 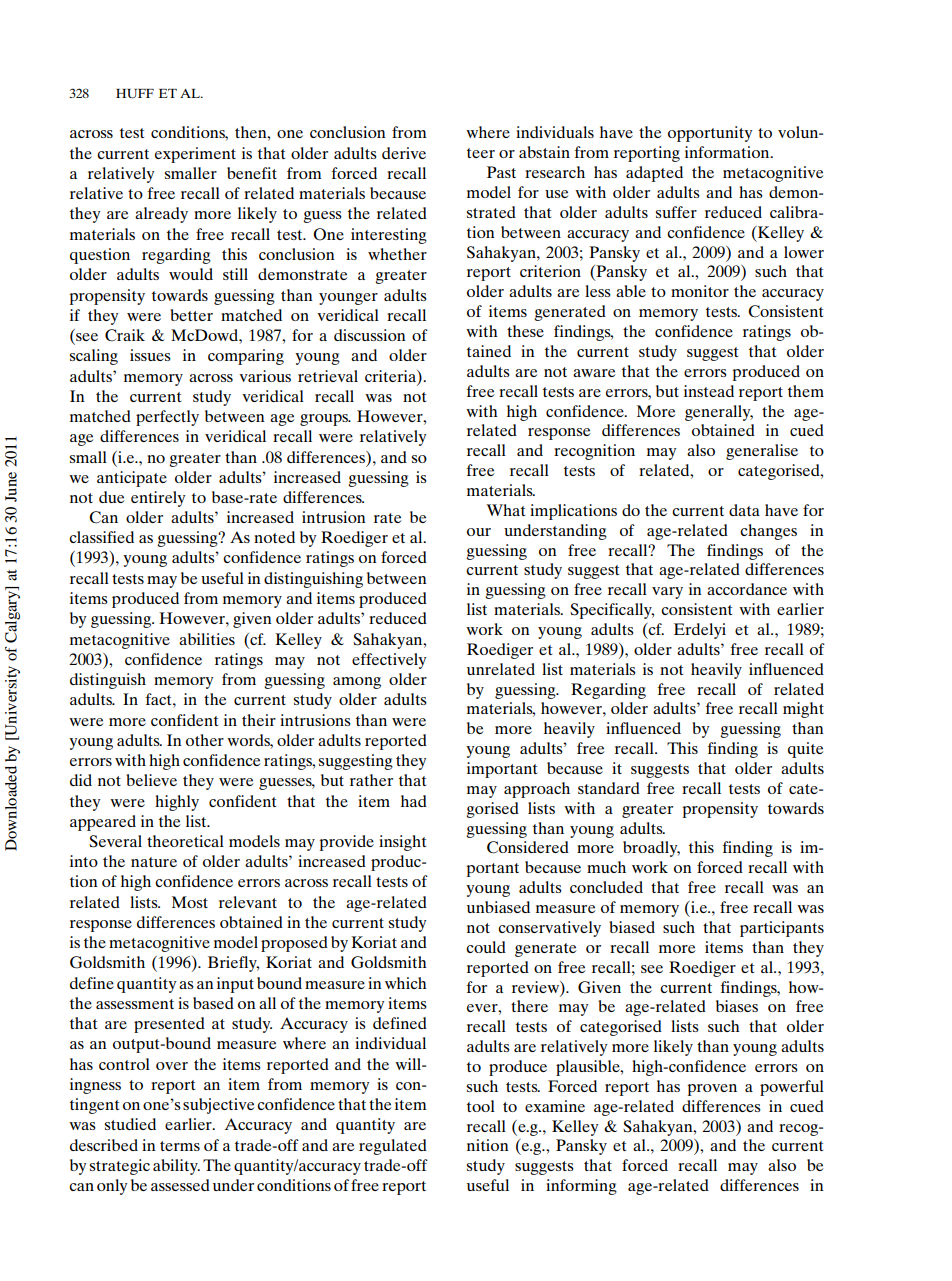 What do you see at coordinates (389, 661) in the page?
I see `effectively` at bounding box center [389, 661].
